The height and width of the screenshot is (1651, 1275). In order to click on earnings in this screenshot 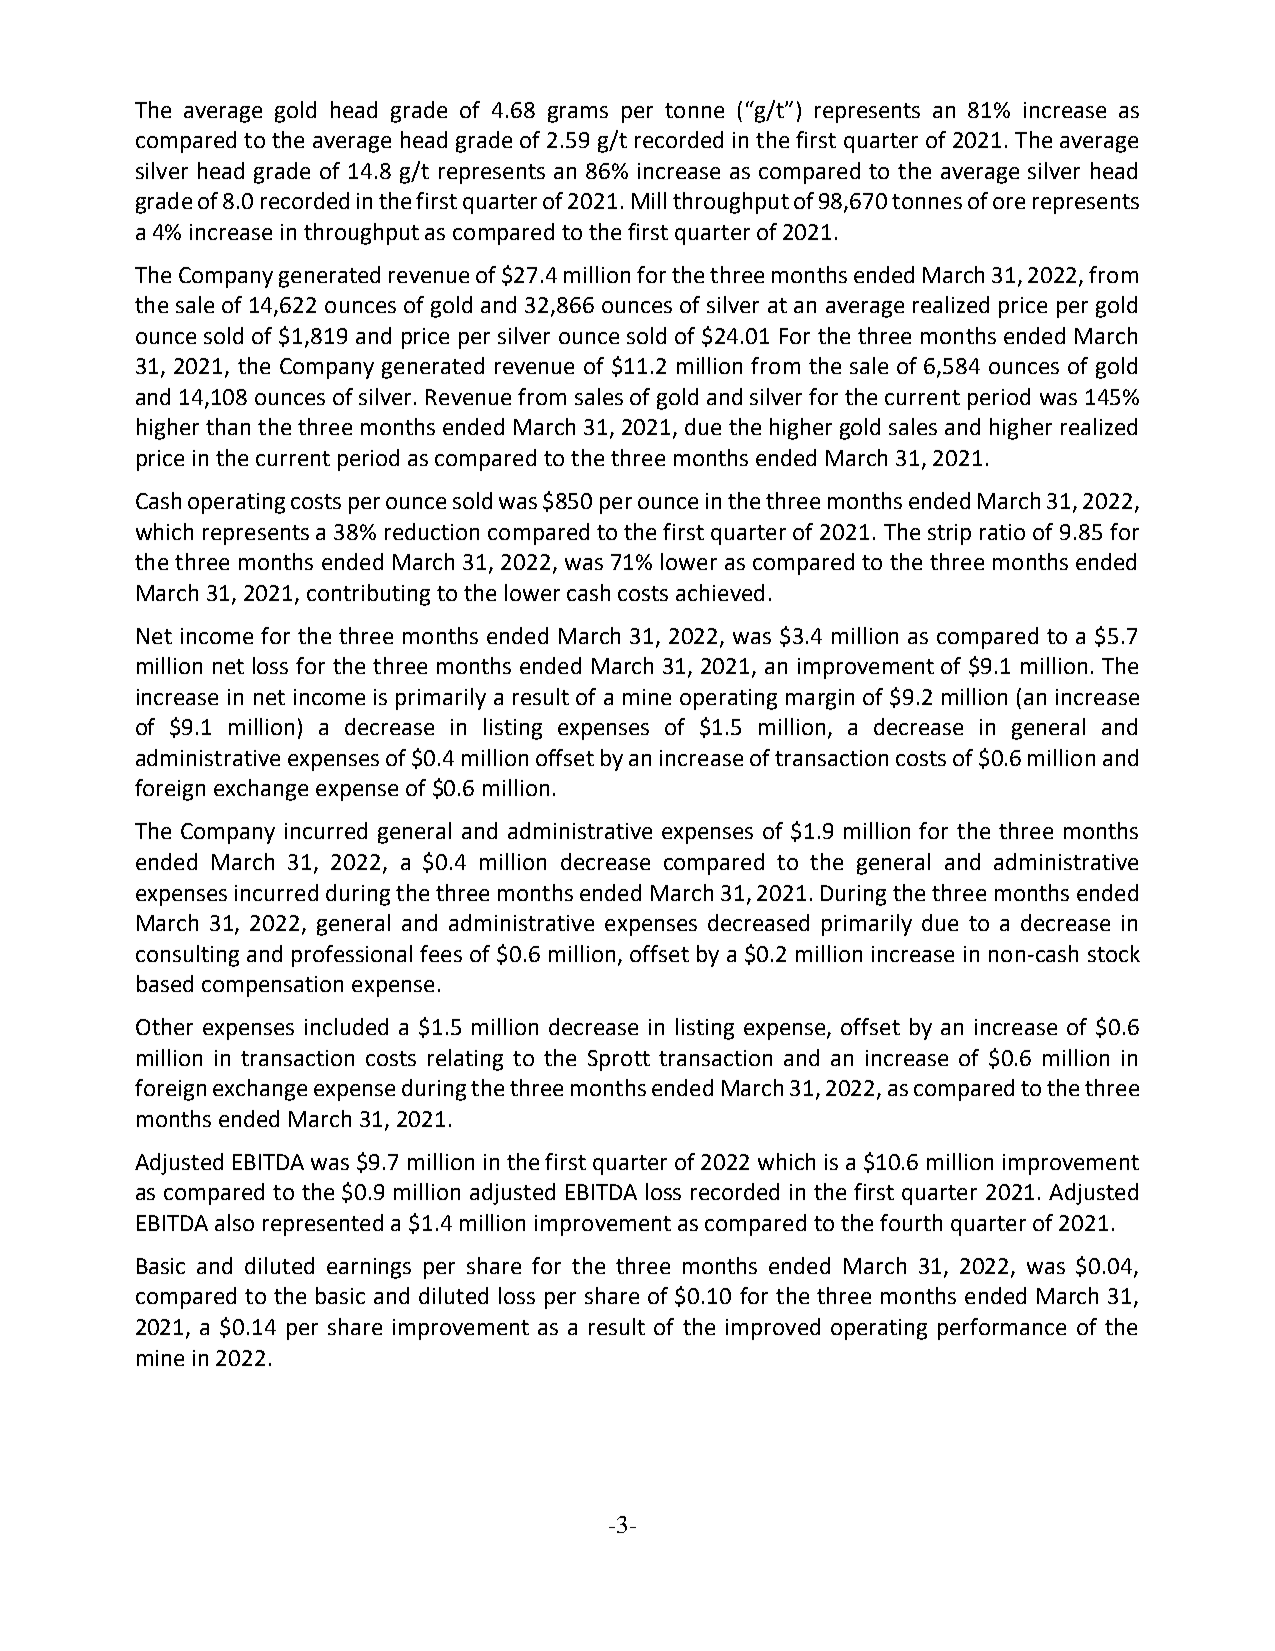, I will do `click(369, 1268)`.
